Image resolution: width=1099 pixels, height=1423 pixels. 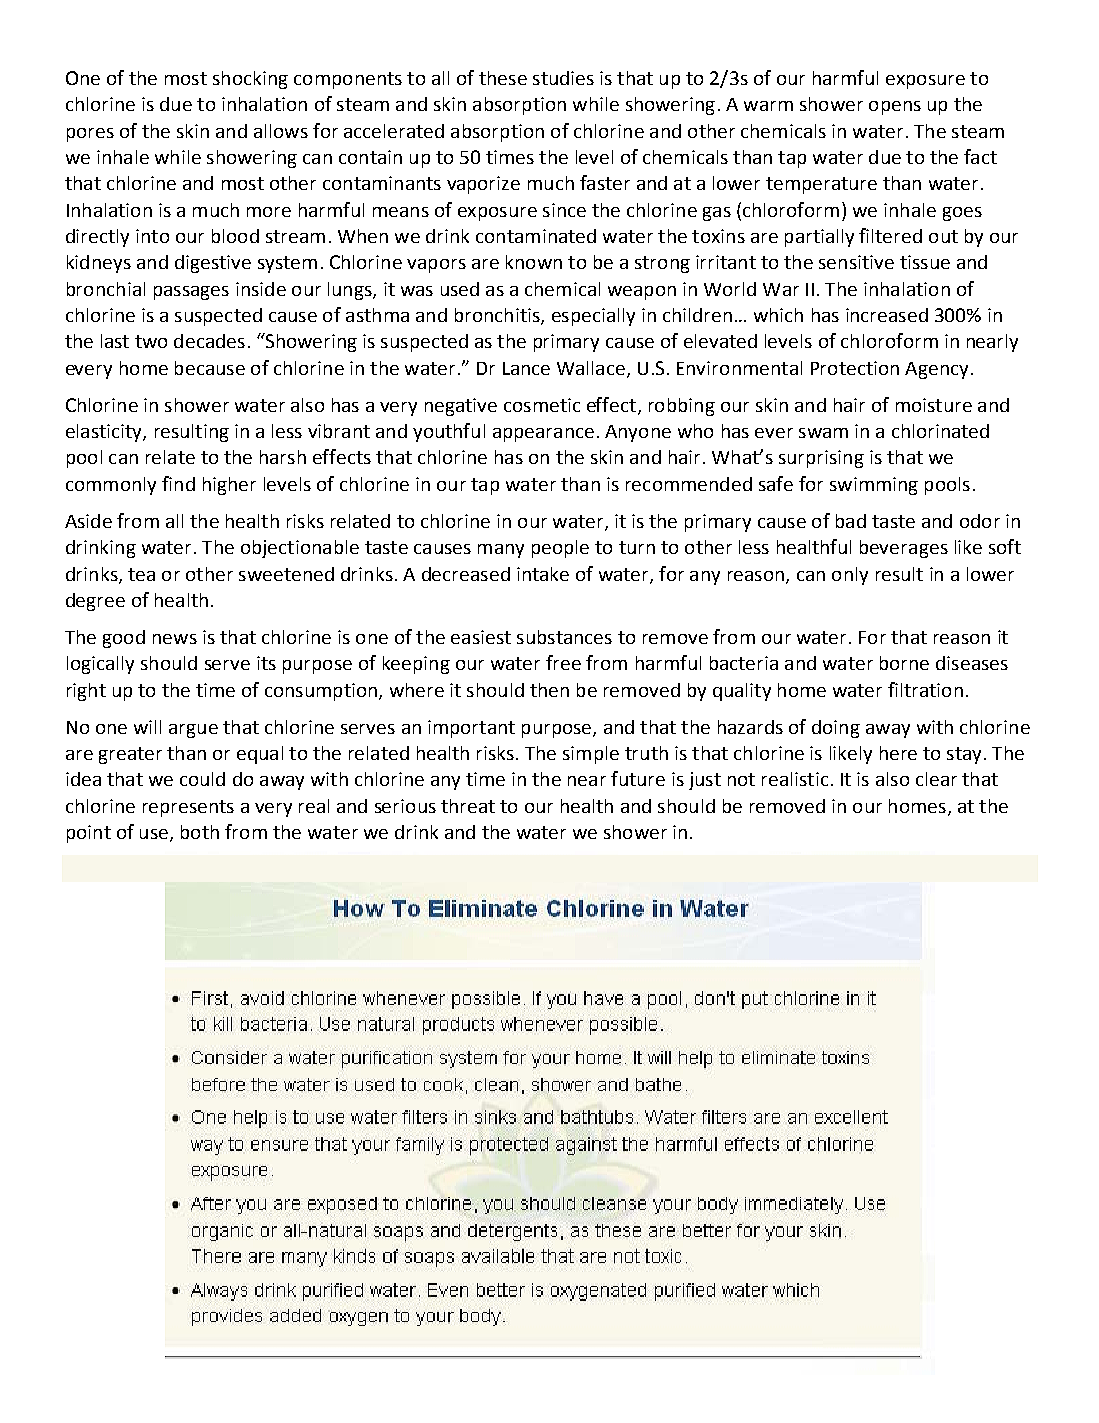 What do you see at coordinates (250, 80) in the document?
I see `shocking` at bounding box center [250, 80].
